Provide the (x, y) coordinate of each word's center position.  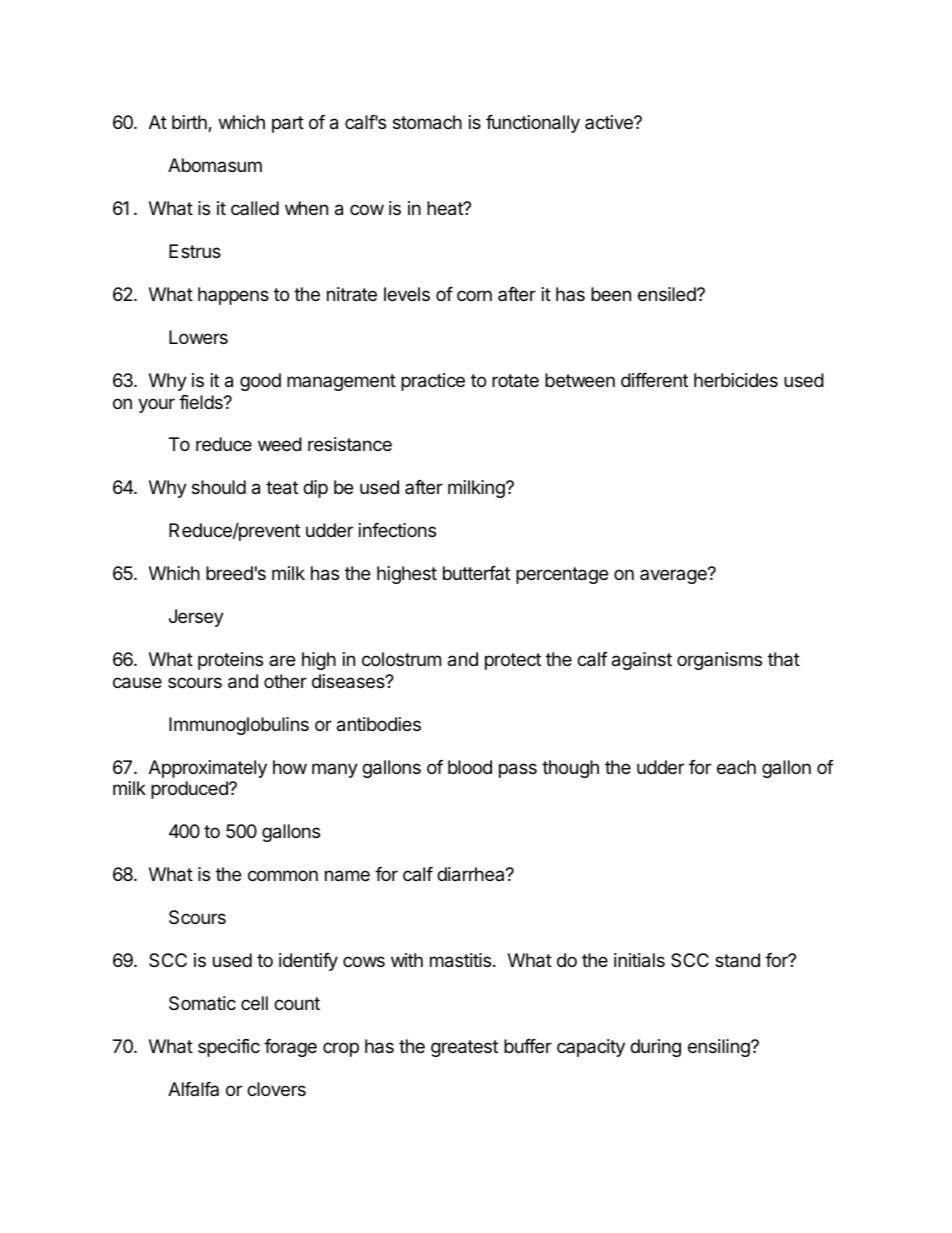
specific (229, 1048)
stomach (427, 122)
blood (470, 767)
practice (433, 382)
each (736, 767)
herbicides (736, 380)
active (610, 122)
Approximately (208, 769)
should (219, 487)
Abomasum (215, 165)
